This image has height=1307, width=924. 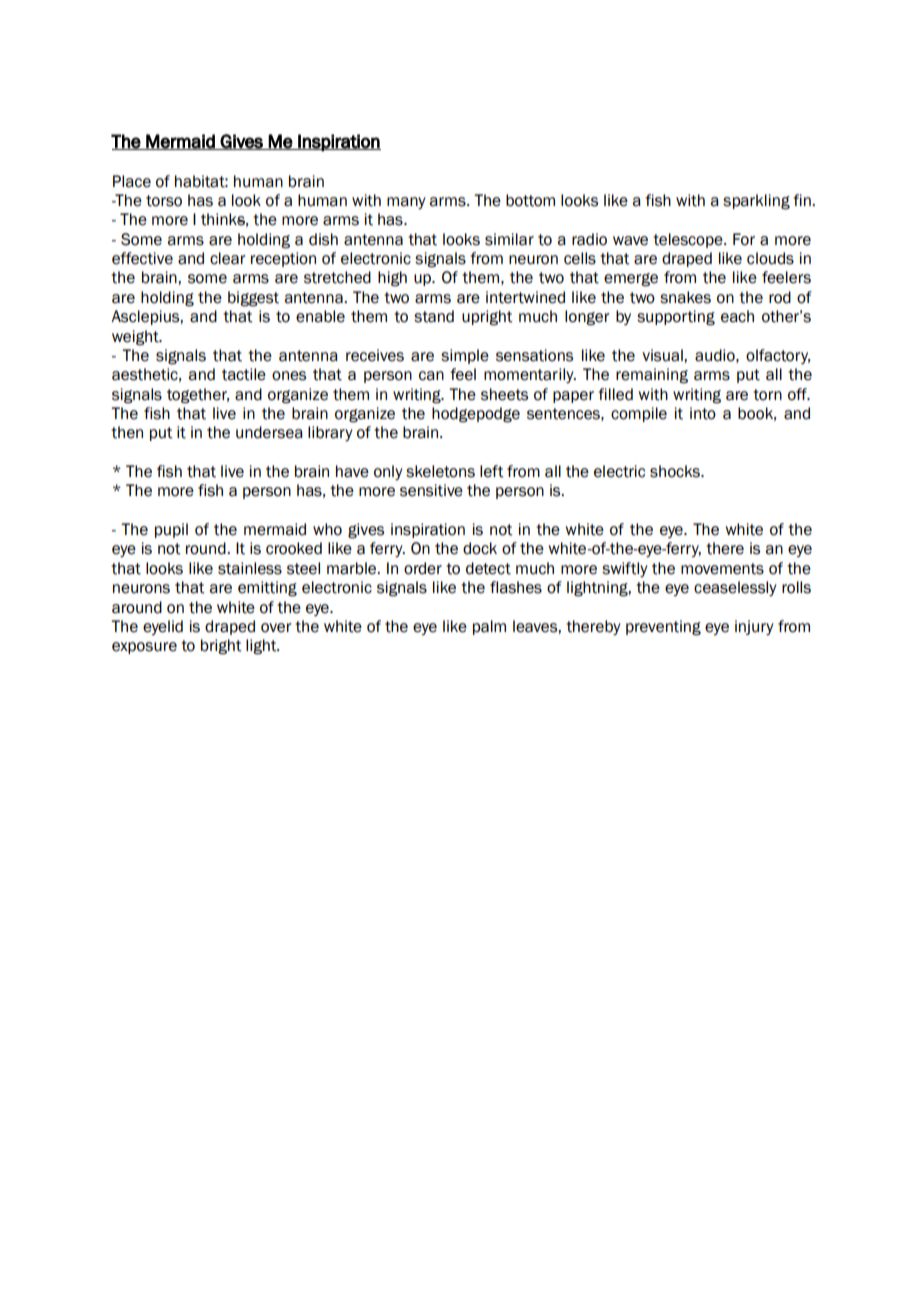 I want to click on upright, so click(x=487, y=318).
